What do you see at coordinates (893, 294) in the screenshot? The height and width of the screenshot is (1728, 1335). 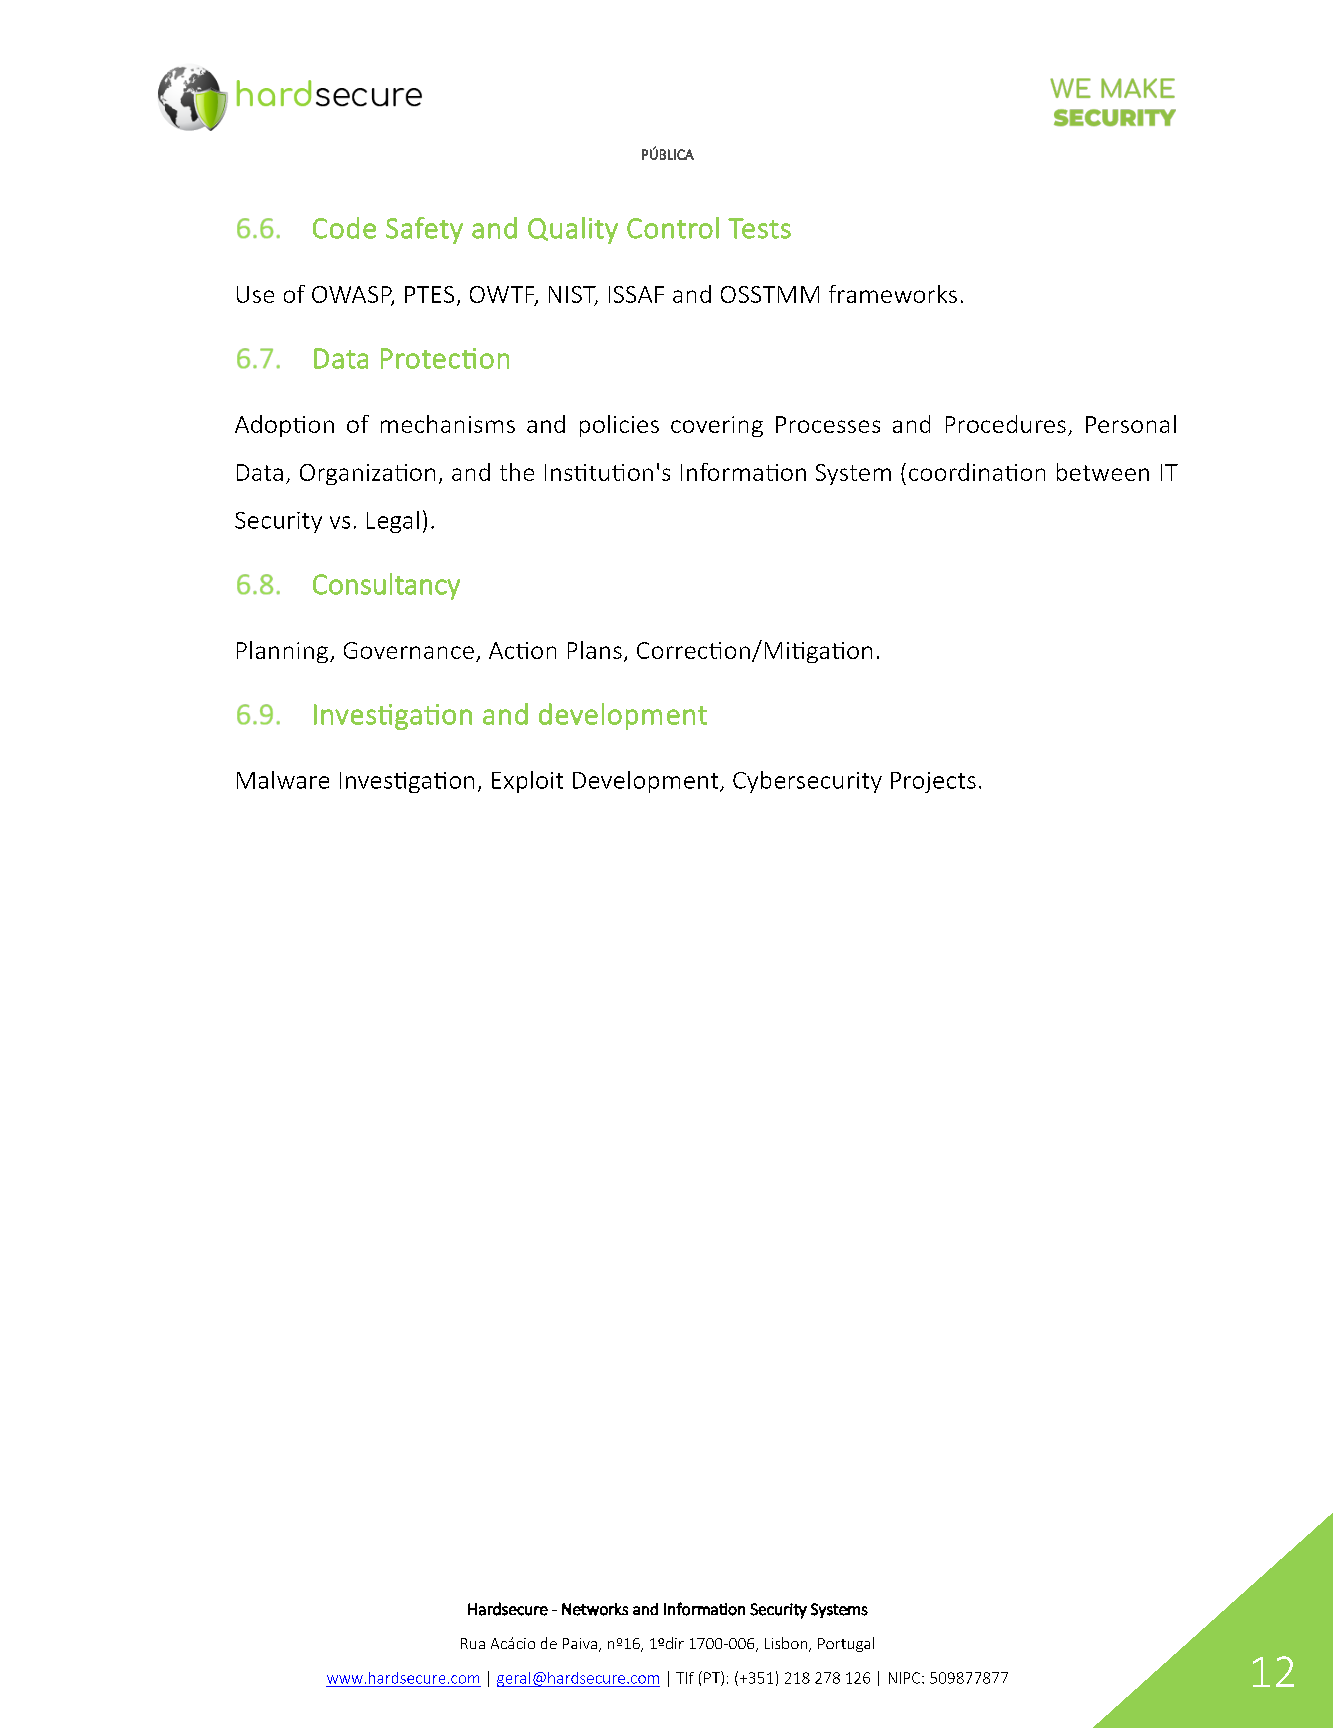 I see `frameworks` at bounding box center [893, 294].
